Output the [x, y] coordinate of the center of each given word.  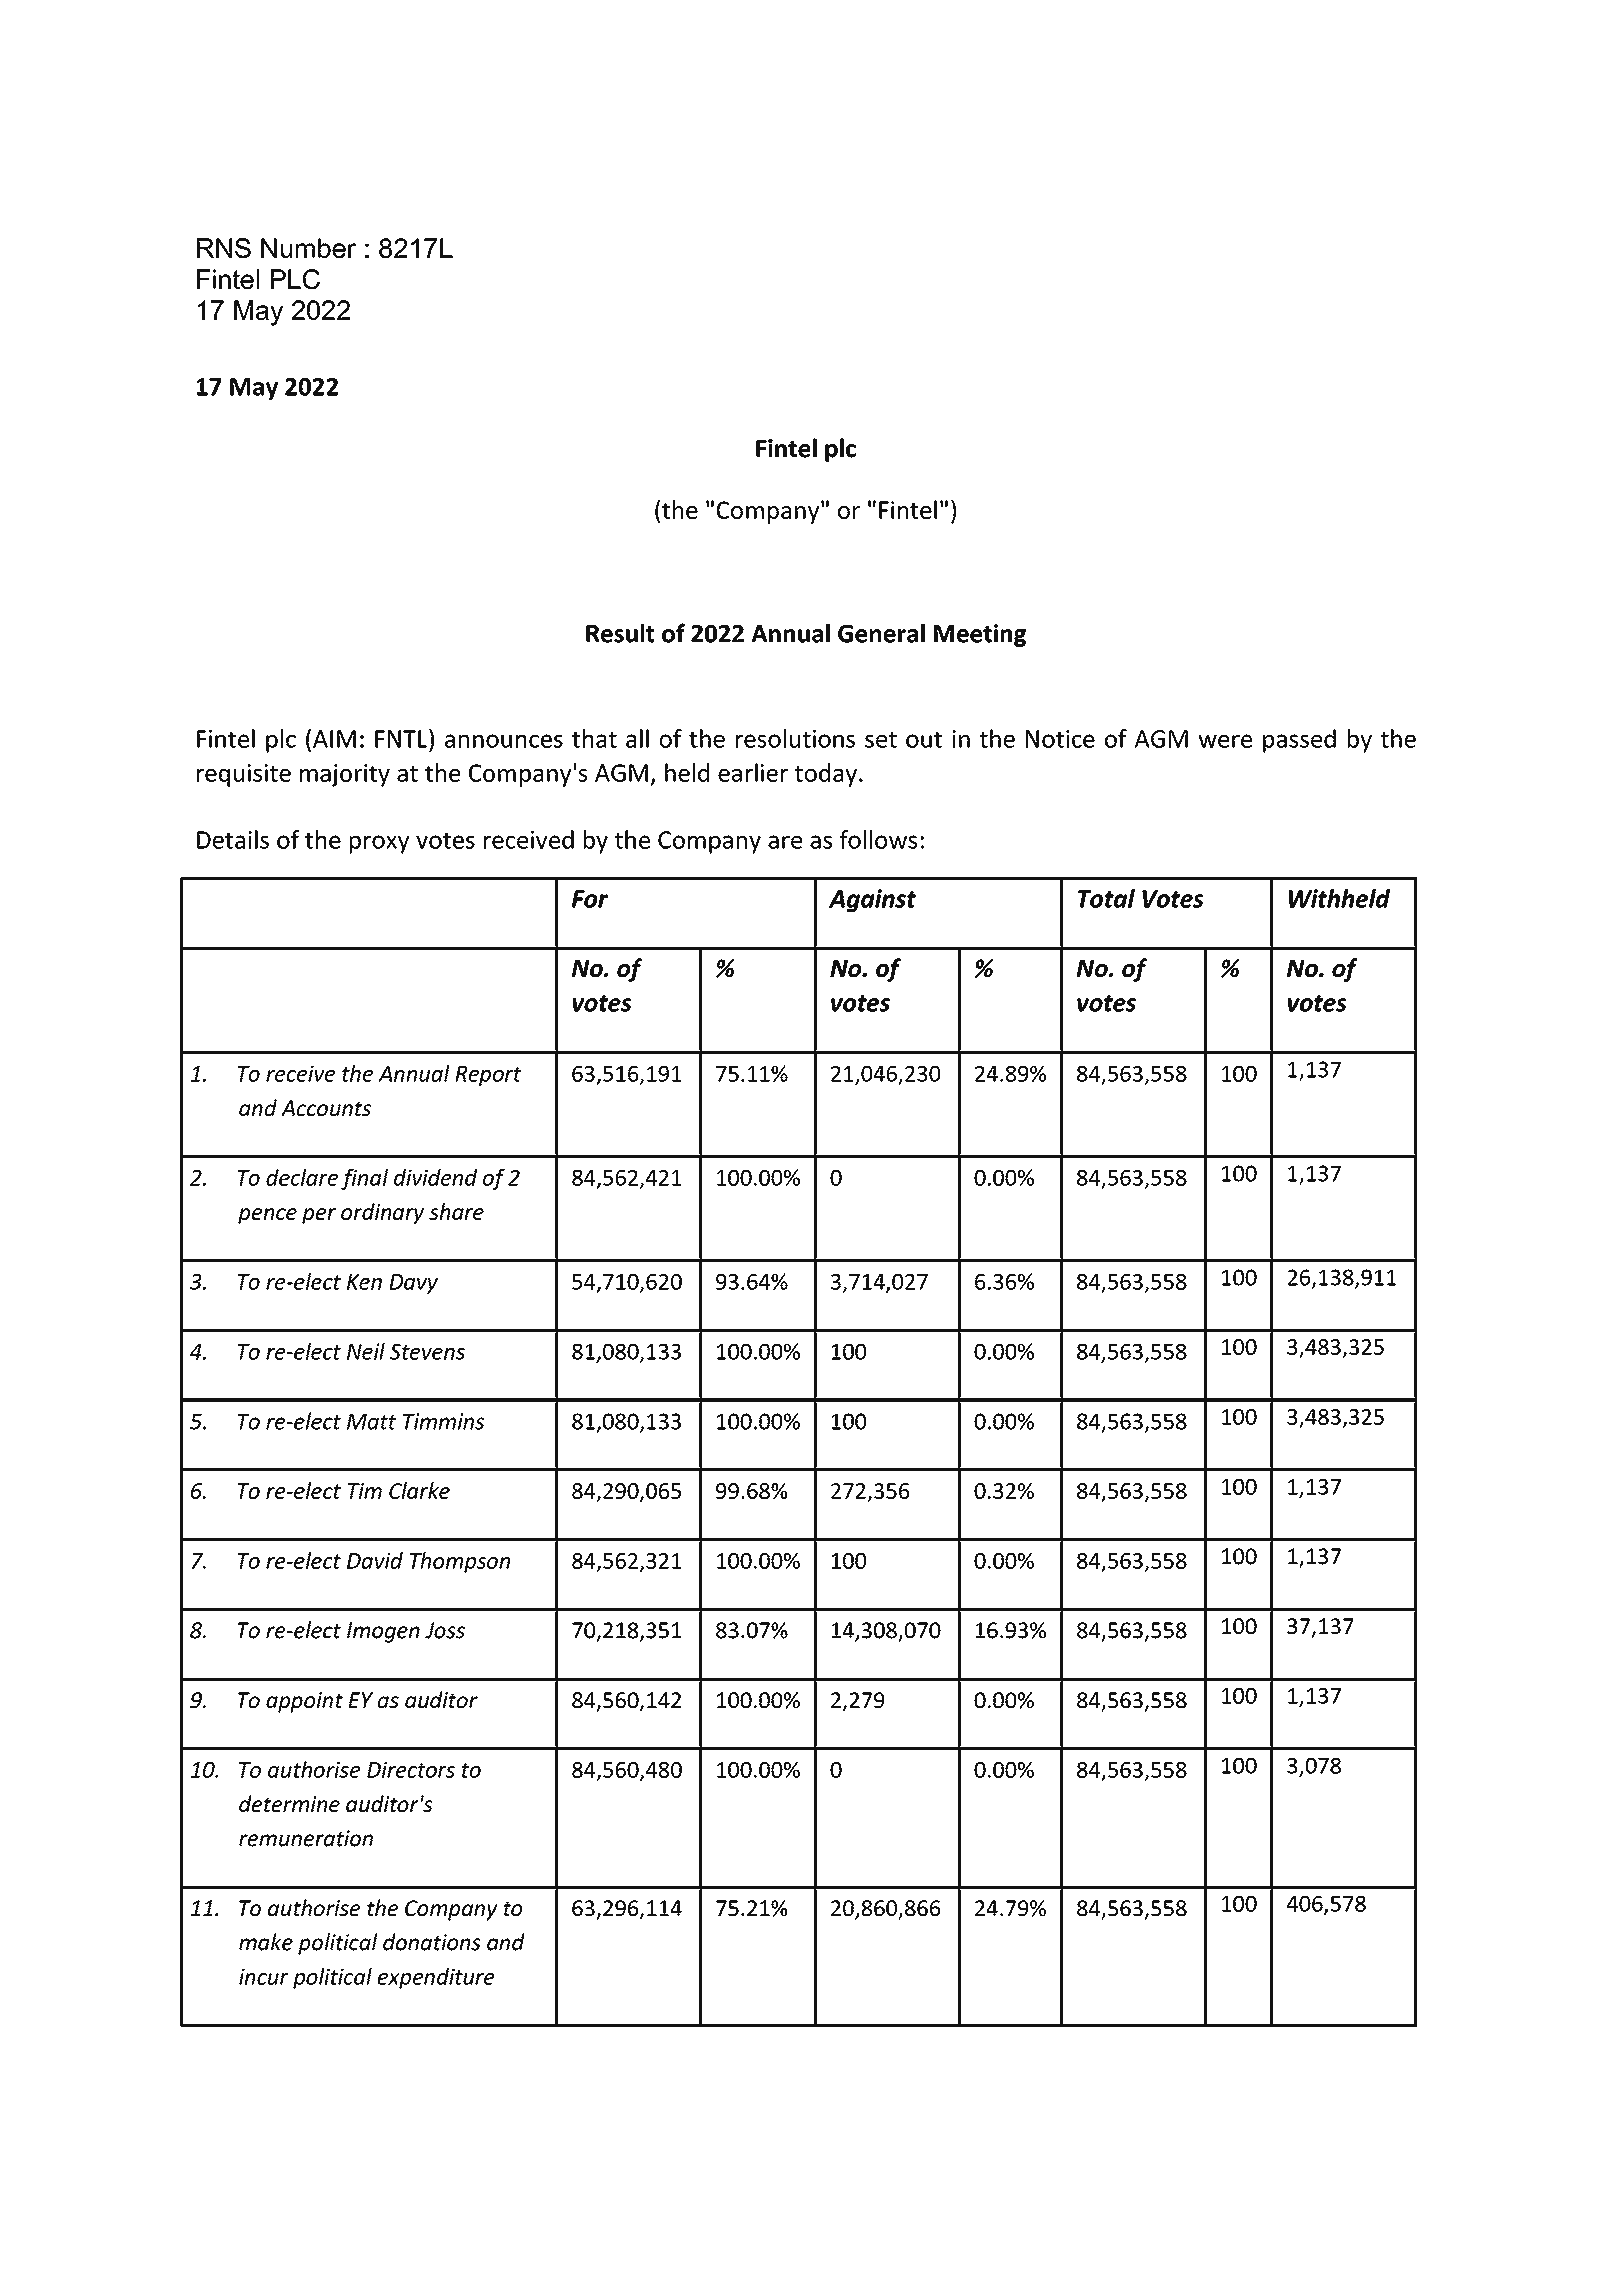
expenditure [436, 1978]
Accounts [326, 1108]
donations [432, 1942]
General [881, 633]
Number [308, 248]
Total [1106, 898]
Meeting [980, 635]
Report [488, 1076]
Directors [411, 1770]
